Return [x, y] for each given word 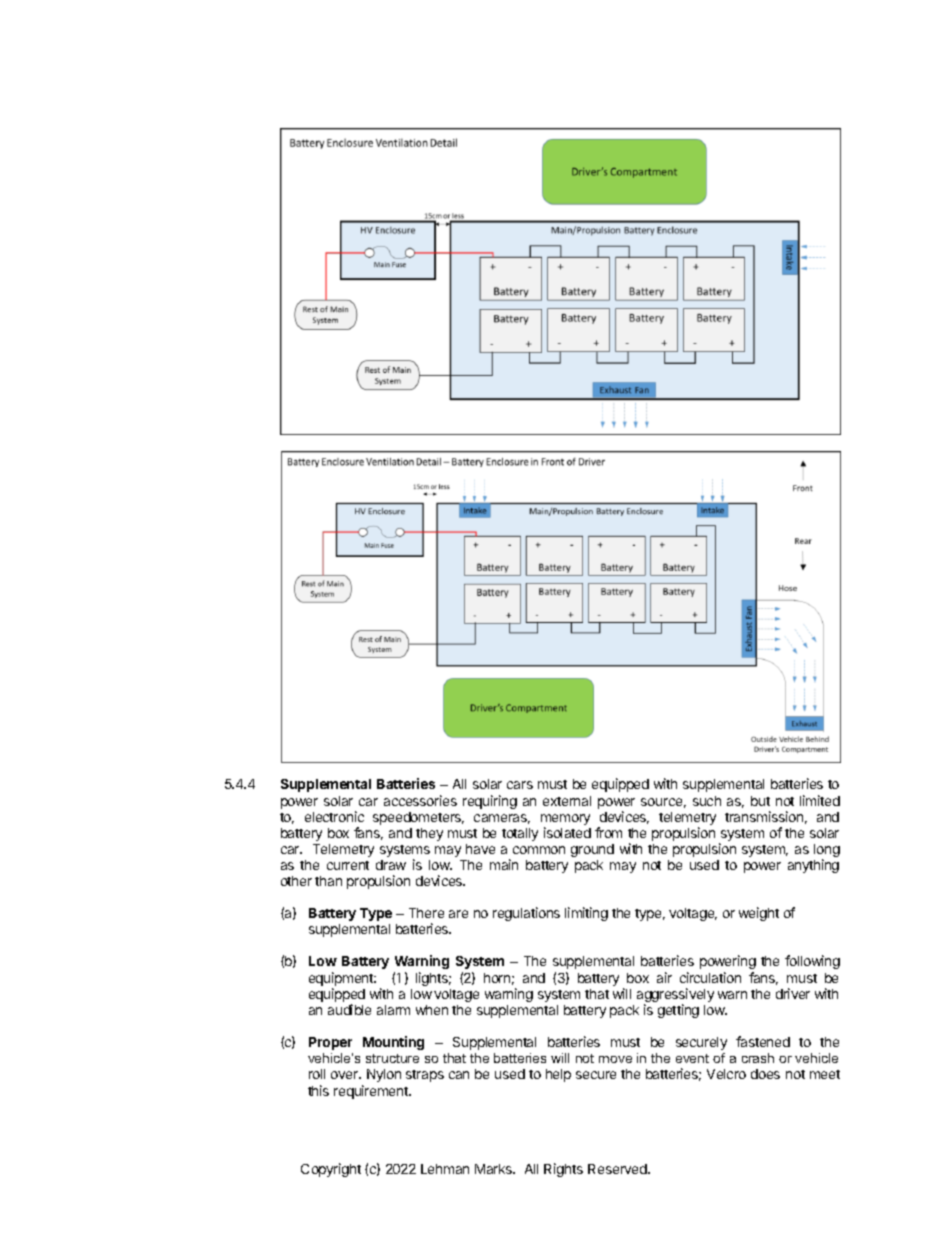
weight [759, 914]
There [426, 913]
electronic [334, 816]
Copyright [331, 1170]
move [615, 1059]
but [760, 801]
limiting [586, 914]
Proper [330, 1043]
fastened [763, 1041]
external [567, 801]
